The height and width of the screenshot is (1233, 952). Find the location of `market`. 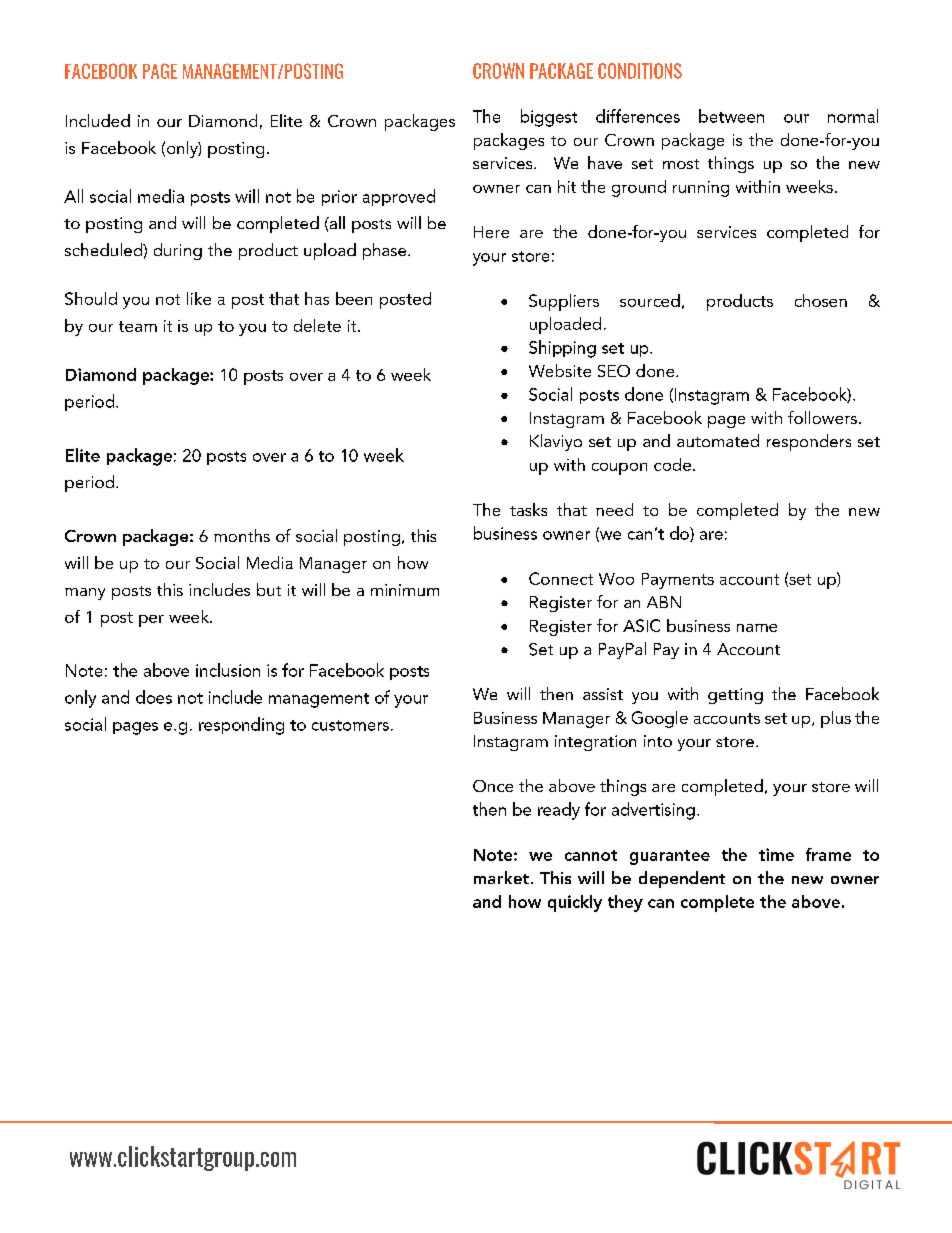

market is located at coordinates (501, 877).
